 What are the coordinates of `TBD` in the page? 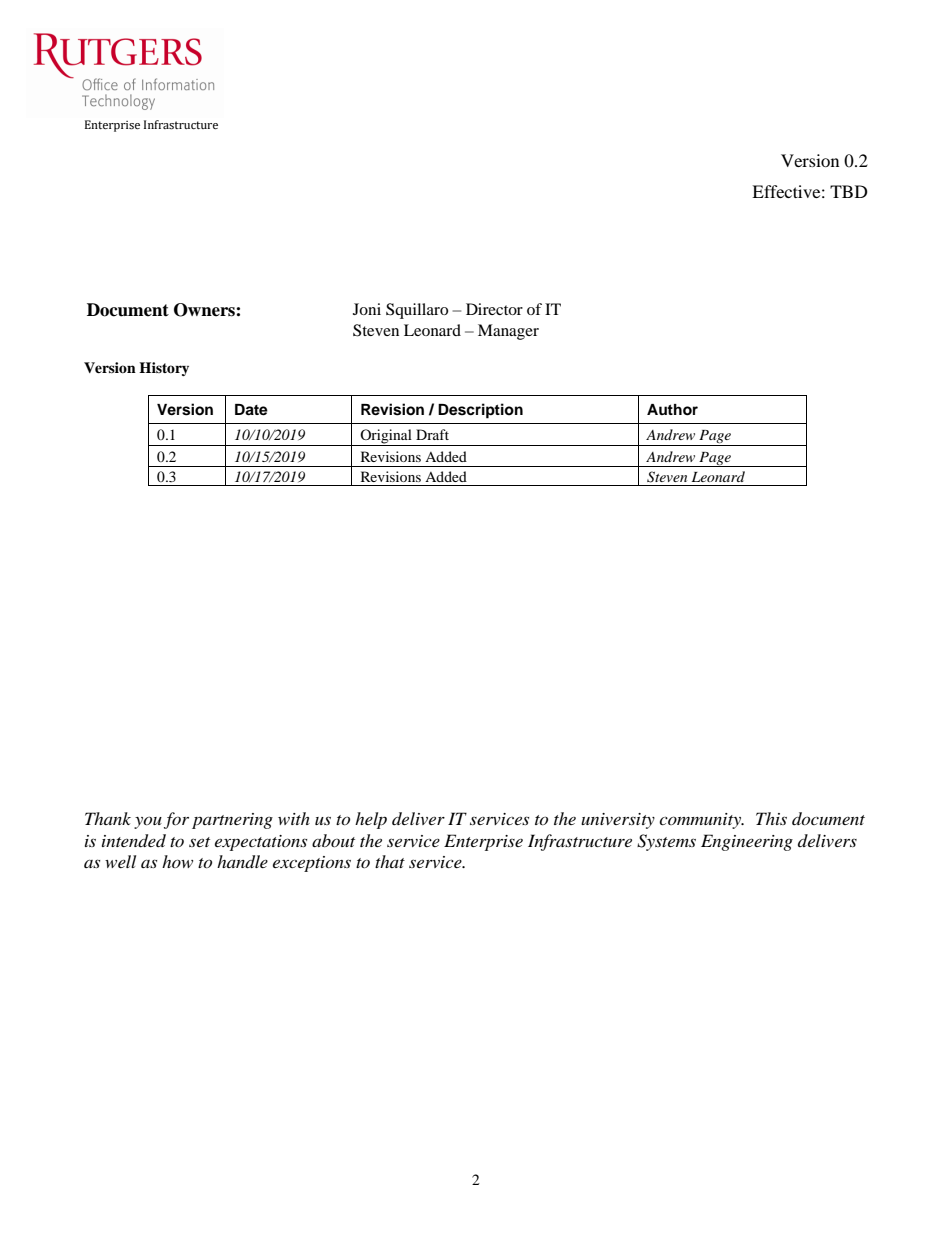 It's located at (849, 191).
